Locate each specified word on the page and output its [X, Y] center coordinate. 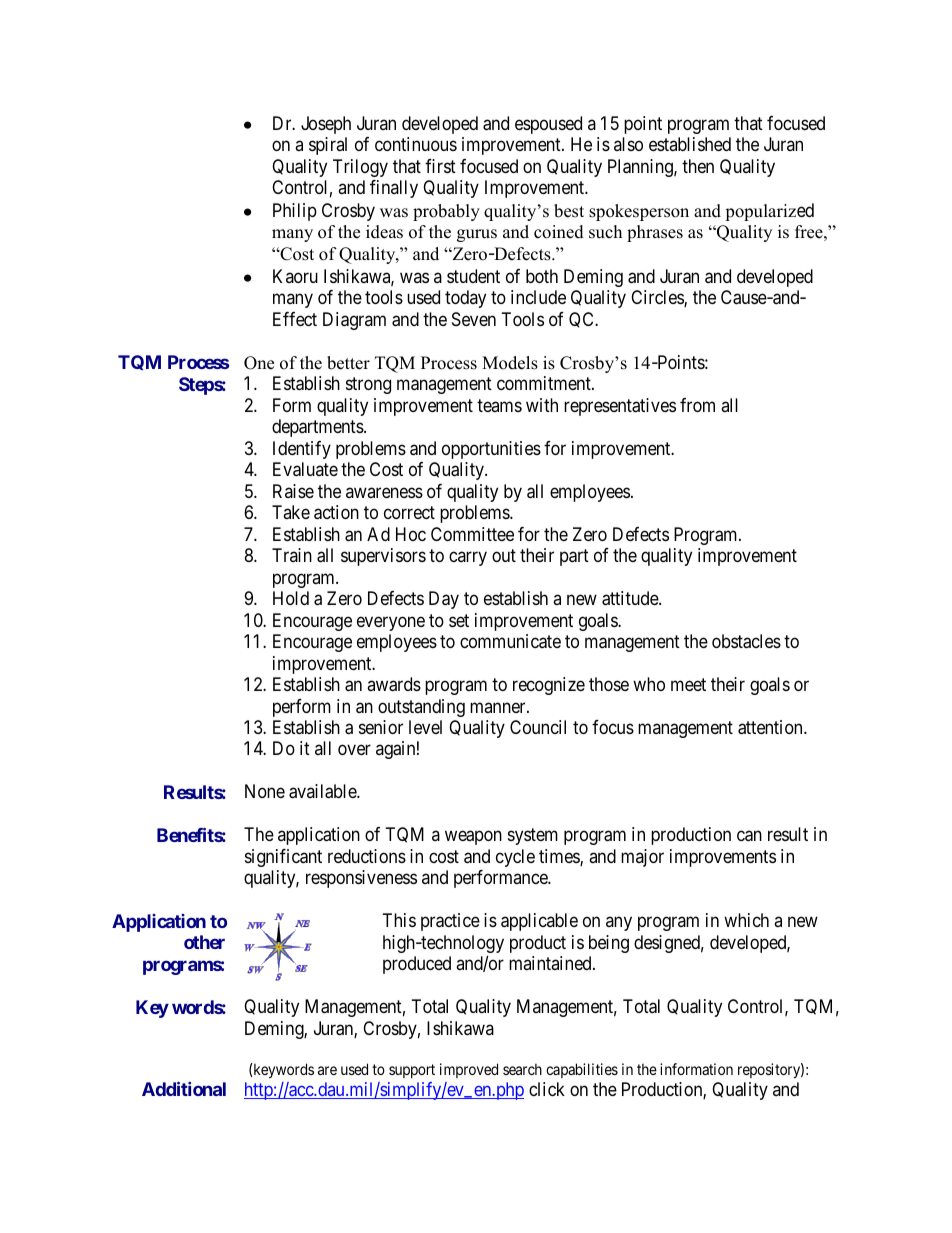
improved [469, 1070]
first [440, 166]
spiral [328, 146]
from [697, 405]
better [348, 363]
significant [283, 858]
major [642, 858]
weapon [473, 838]
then [698, 166]
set [459, 620]
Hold [291, 598]
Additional [184, 1088]
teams [499, 405]
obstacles [746, 641]
